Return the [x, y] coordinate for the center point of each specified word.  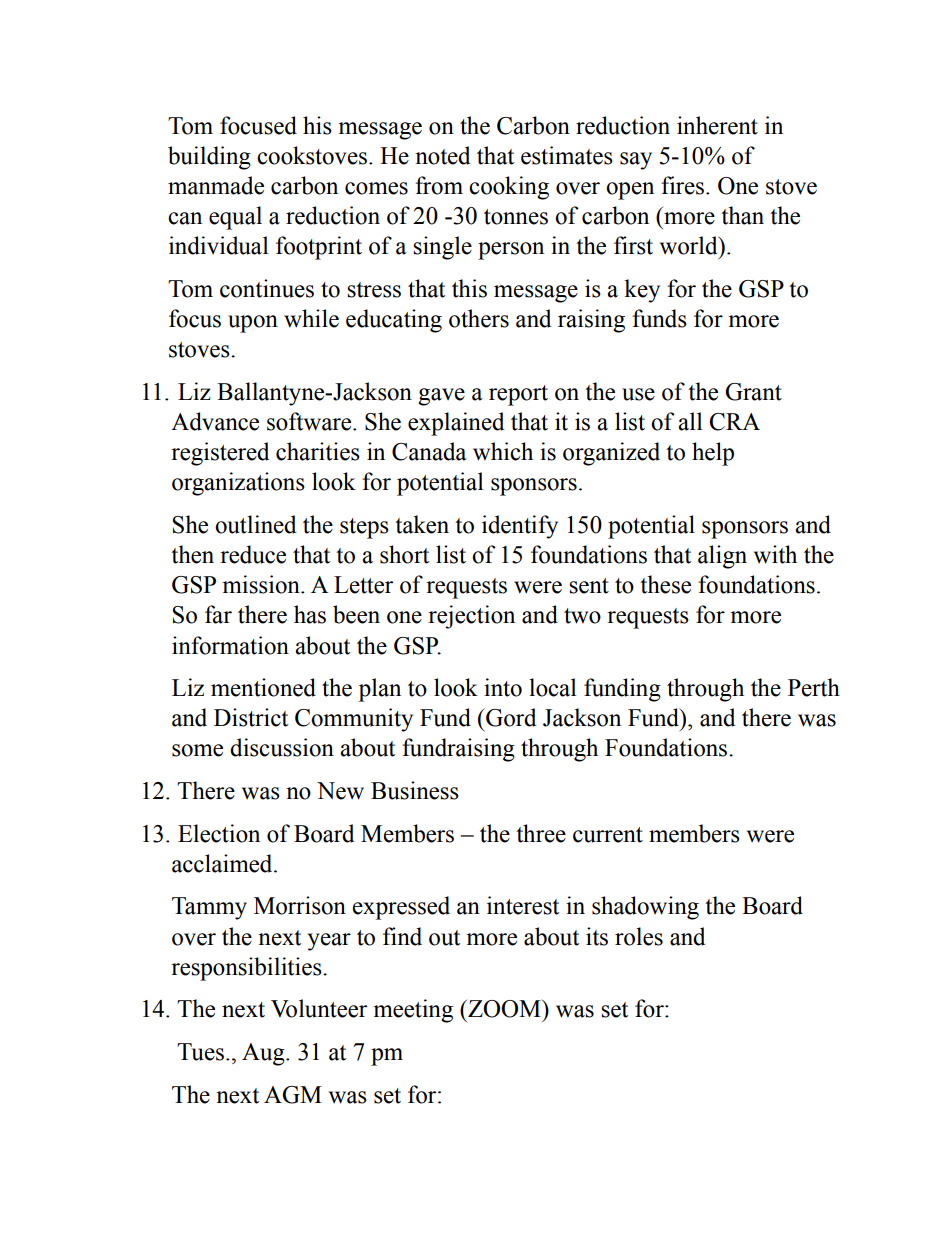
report [518, 395]
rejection [471, 617]
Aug [264, 1054]
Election [219, 833]
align [722, 557]
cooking [509, 188]
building [209, 158]
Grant [753, 392]
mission [262, 584]
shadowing [645, 908]
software [310, 421]
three [541, 833]
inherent [717, 125]
